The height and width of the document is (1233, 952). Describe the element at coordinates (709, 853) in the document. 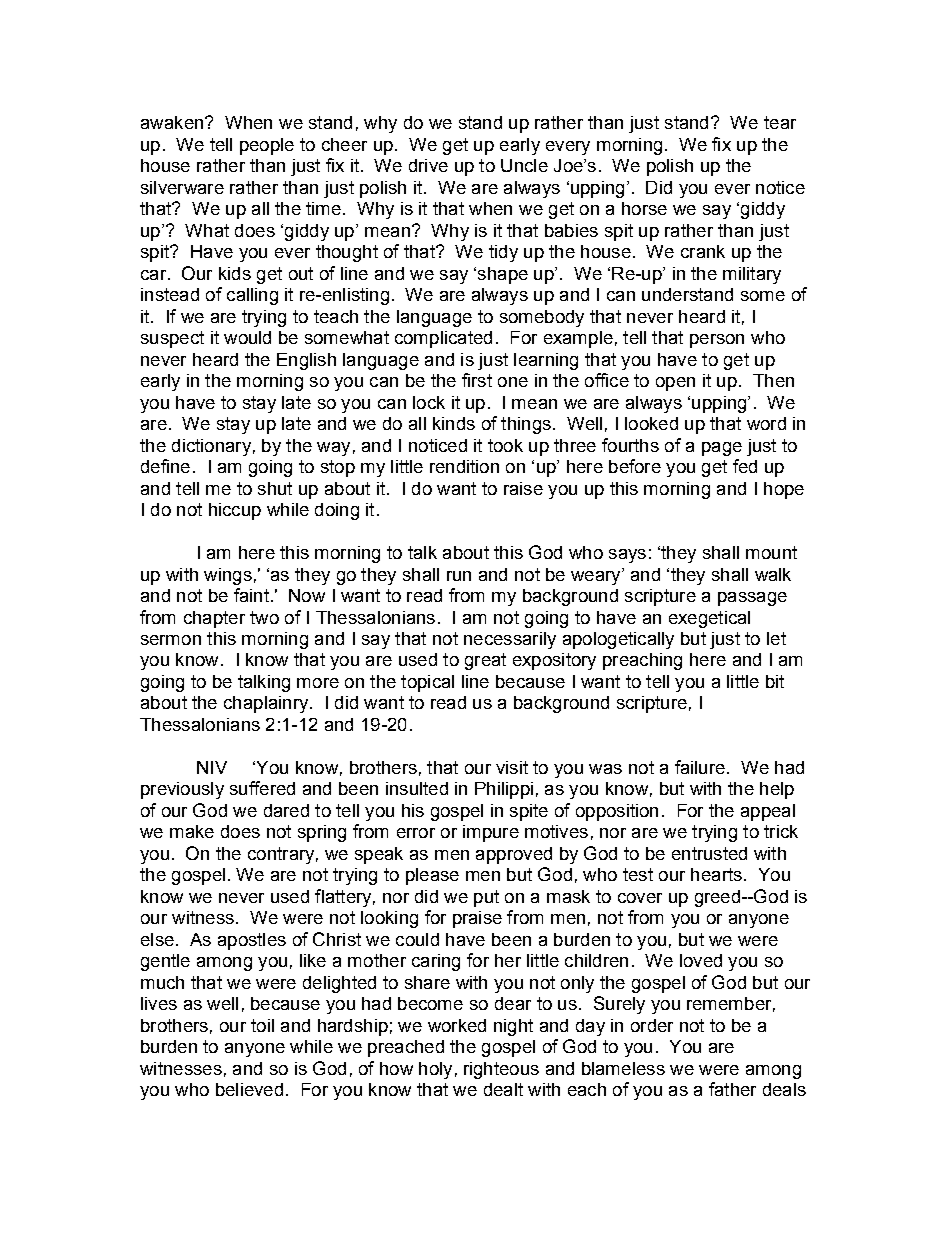

I see `entrusted` at that location.
